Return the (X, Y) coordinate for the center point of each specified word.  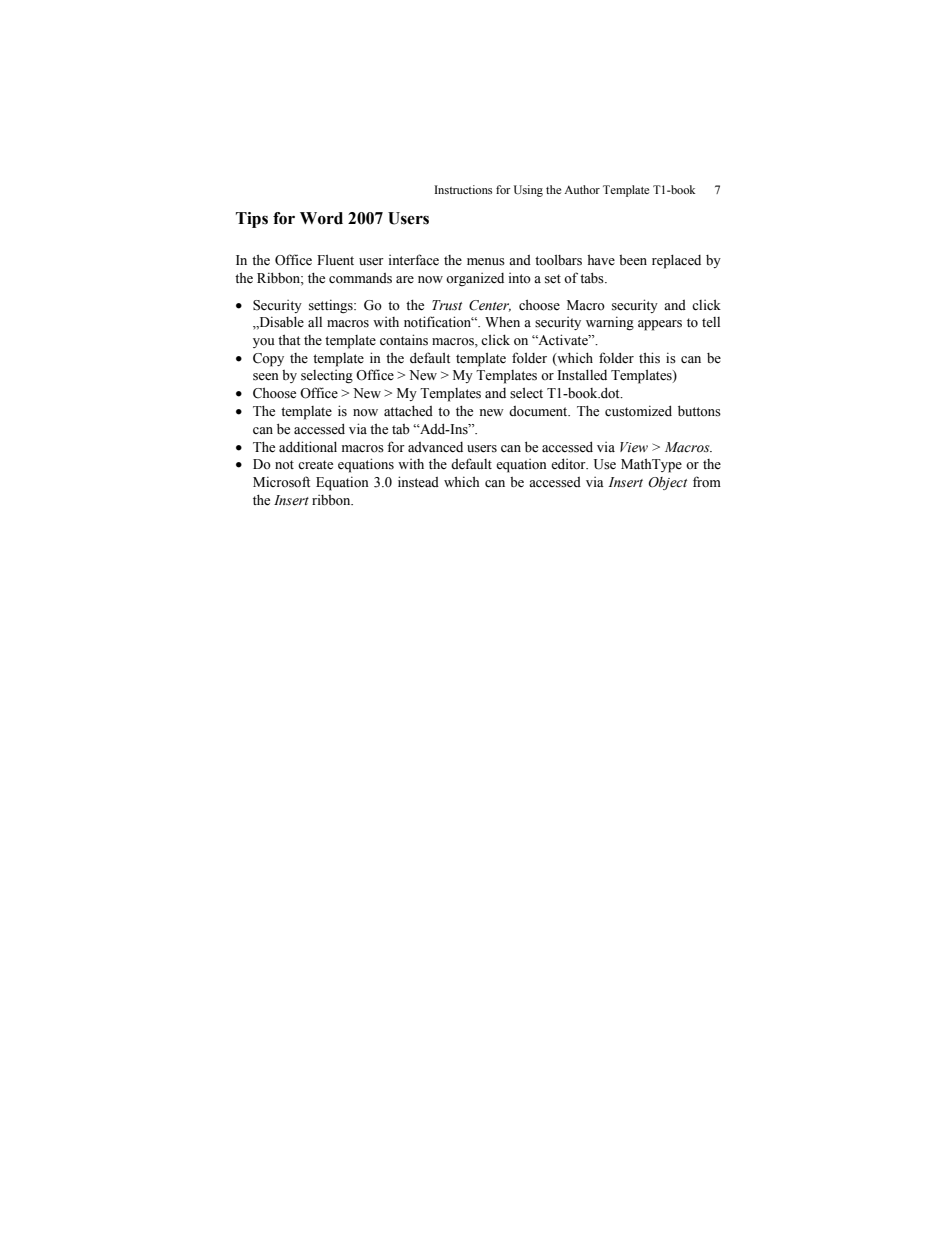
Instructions (463, 189)
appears (660, 325)
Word (321, 218)
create (315, 465)
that (289, 339)
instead (418, 482)
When (502, 322)
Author (582, 189)
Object (667, 483)
